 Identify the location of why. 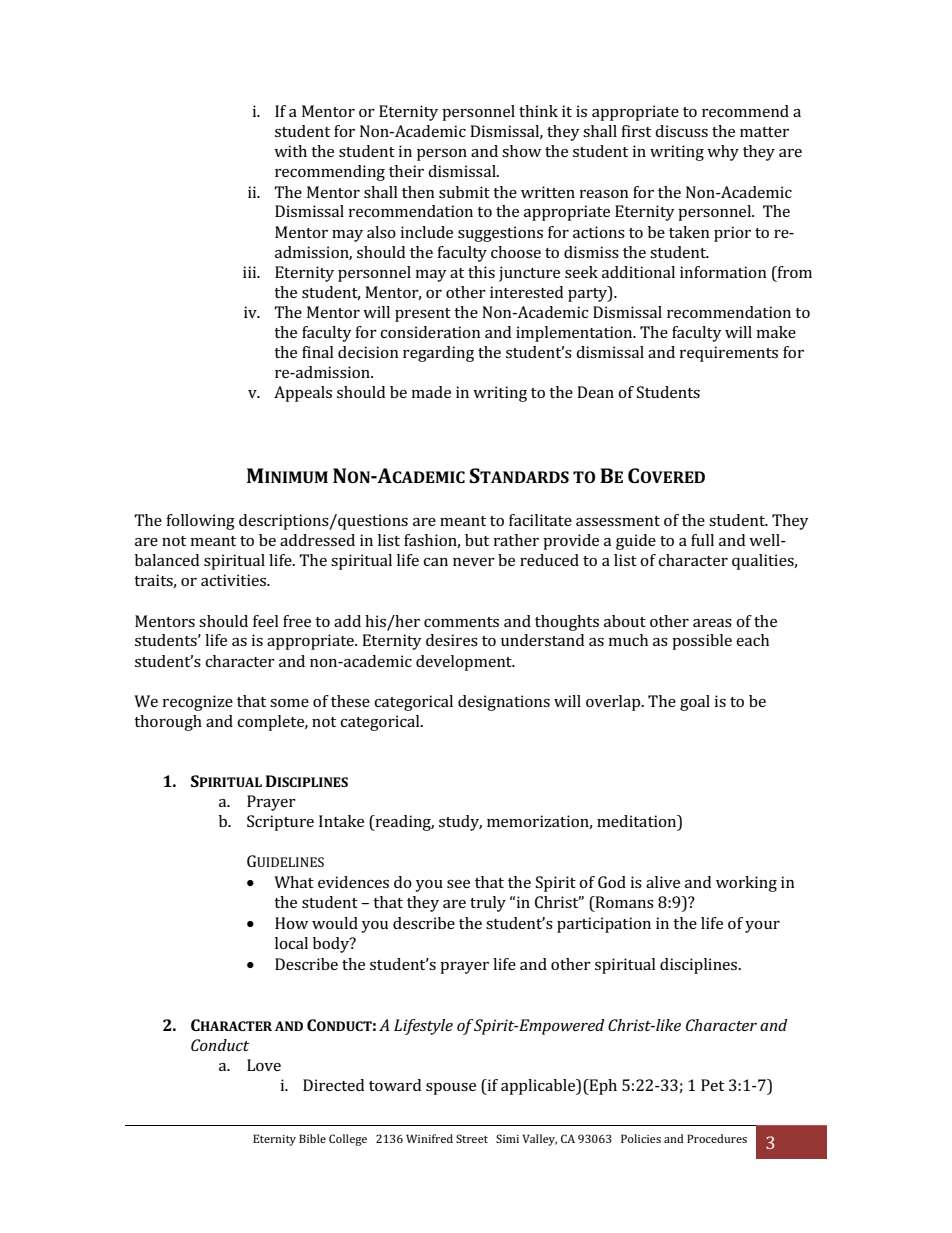
(723, 153).
